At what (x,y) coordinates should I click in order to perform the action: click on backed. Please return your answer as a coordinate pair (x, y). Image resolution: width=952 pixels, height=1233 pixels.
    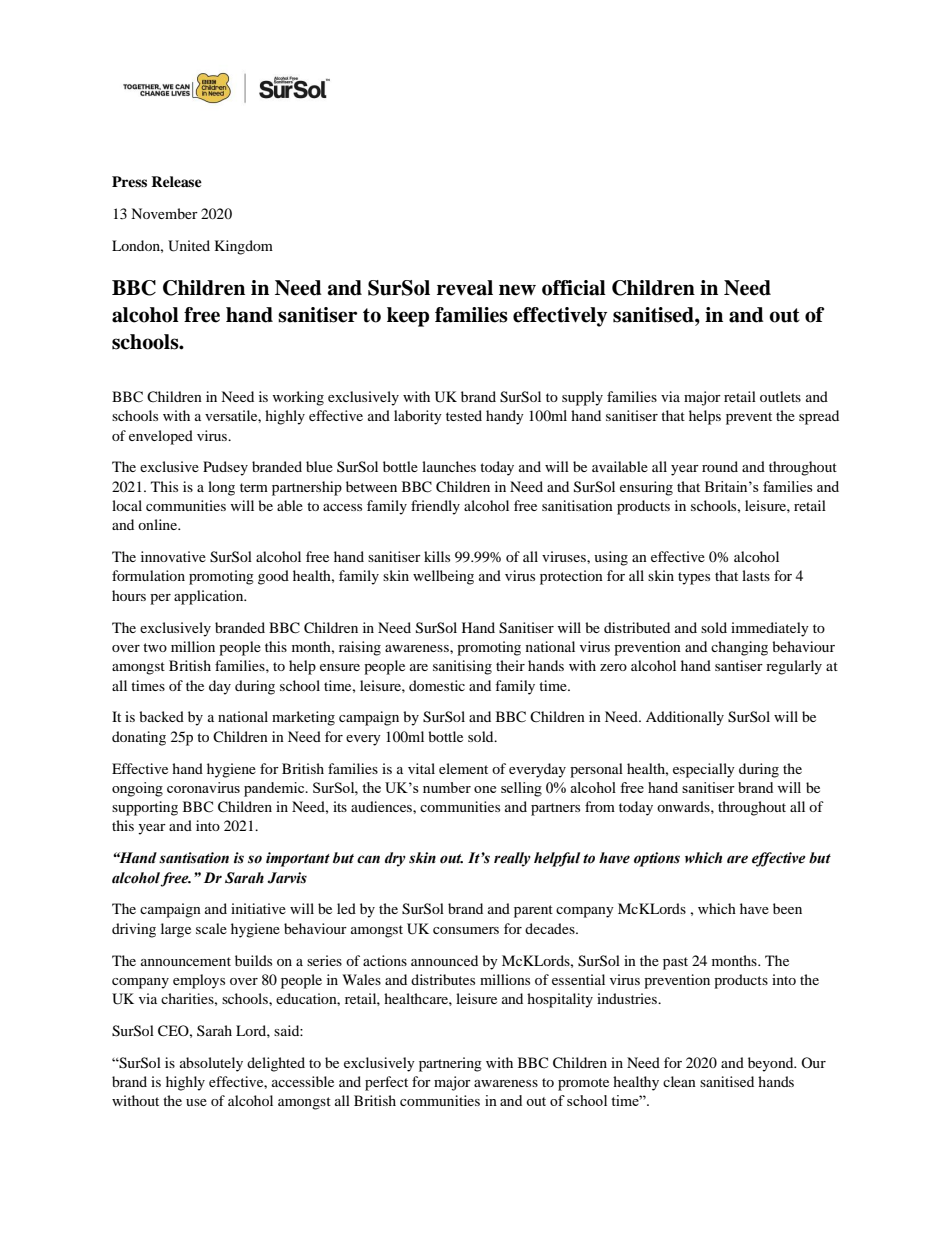
    Looking at the image, I should click on (161, 716).
